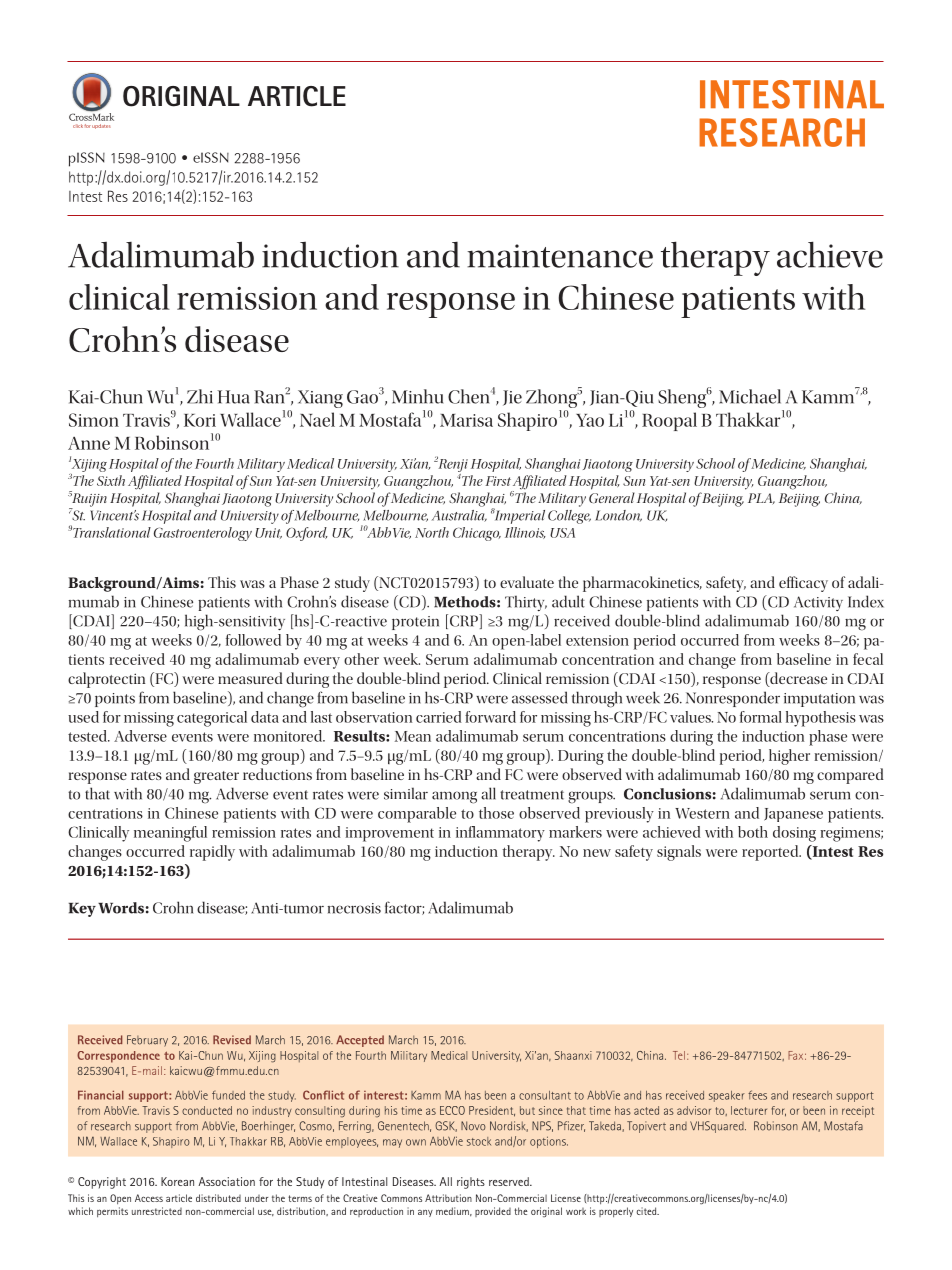  I want to click on Zhi, so click(200, 396).
